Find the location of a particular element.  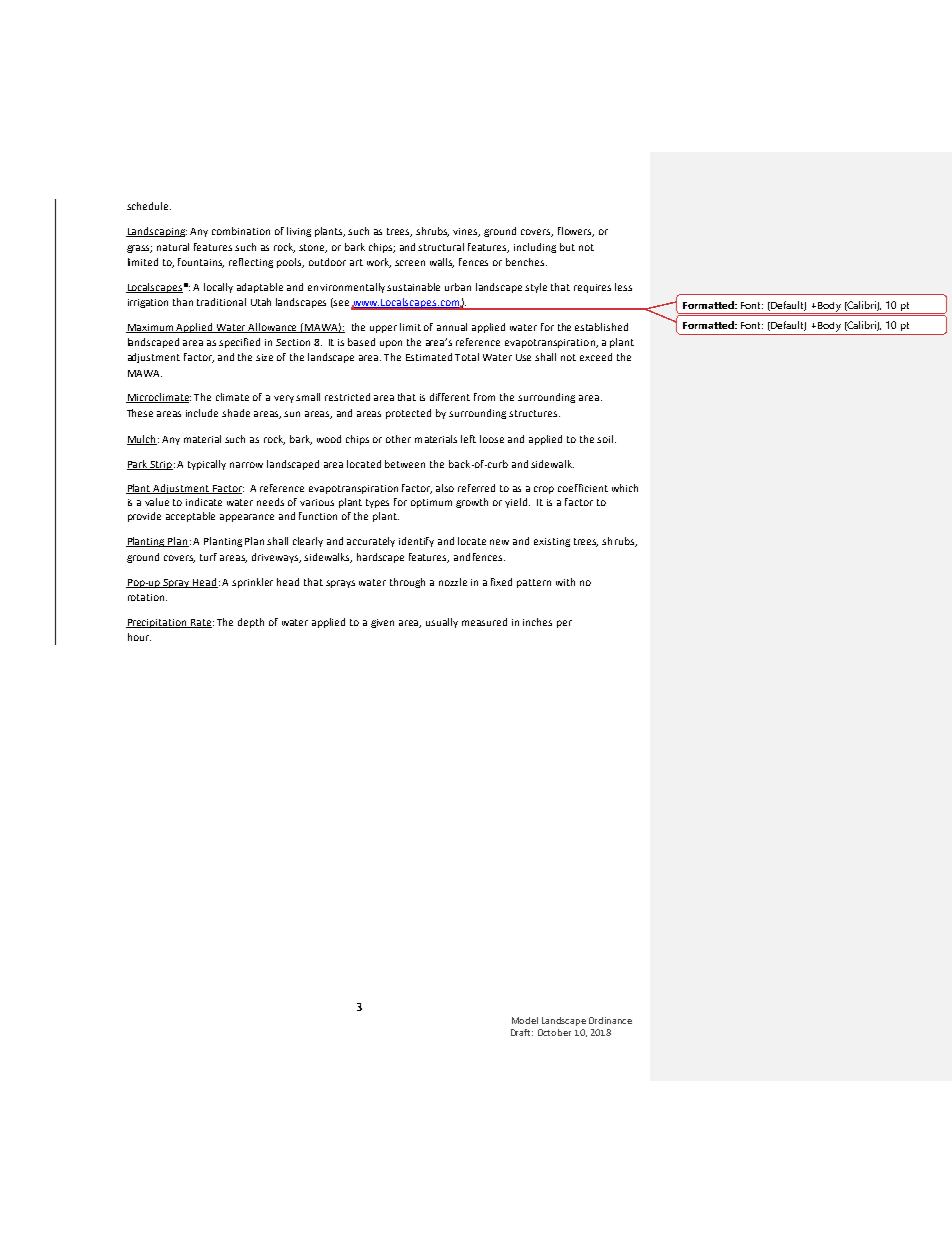

work is located at coordinates (379, 263).
